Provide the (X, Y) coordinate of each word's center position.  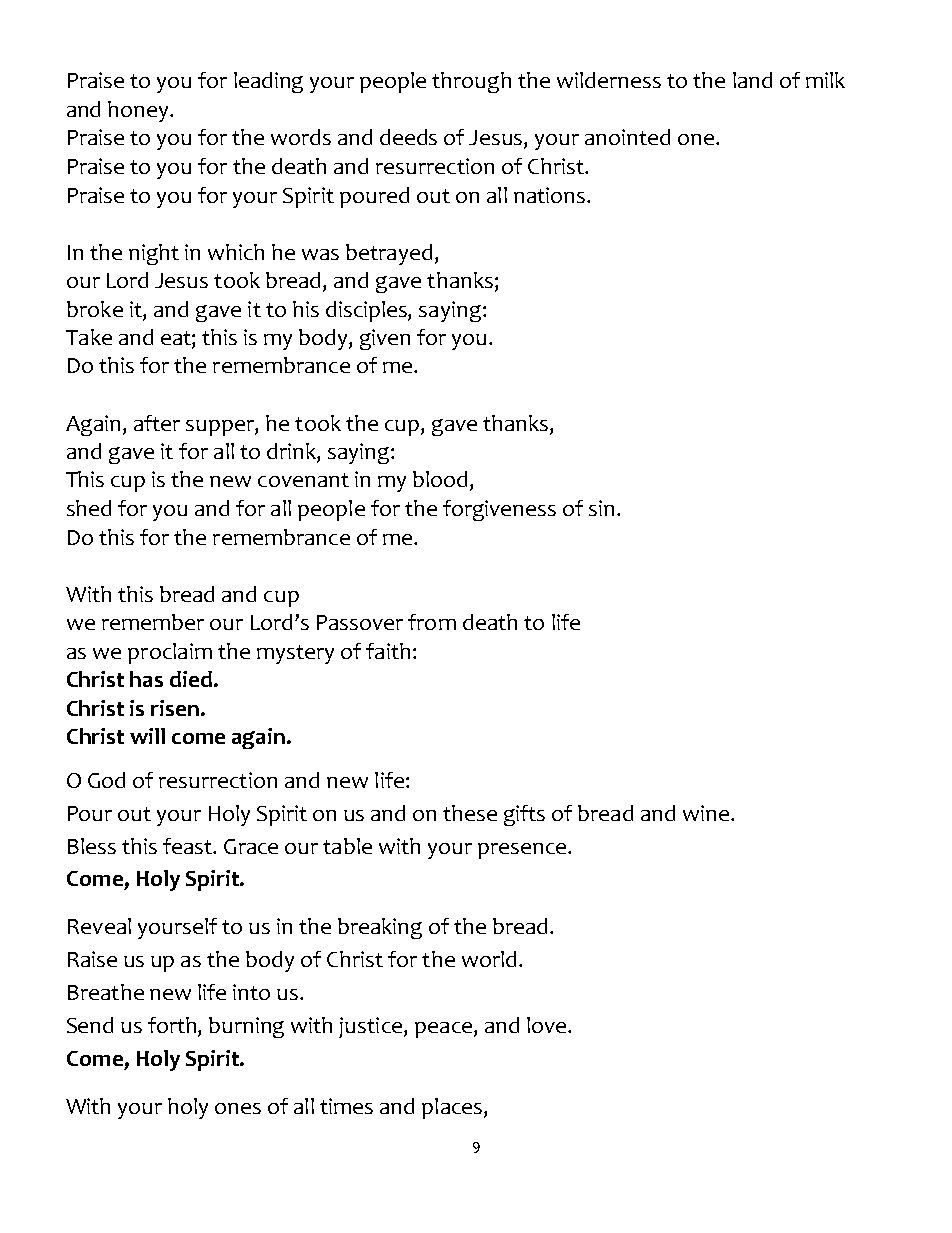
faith (388, 651)
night (154, 254)
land (752, 80)
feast (188, 846)
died (191, 679)
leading (268, 82)
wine (707, 813)
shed (89, 508)
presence (523, 851)
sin (601, 508)
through (471, 82)
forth (173, 1026)
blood (440, 479)
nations (549, 195)
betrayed (389, 254)
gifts (524, 815)
